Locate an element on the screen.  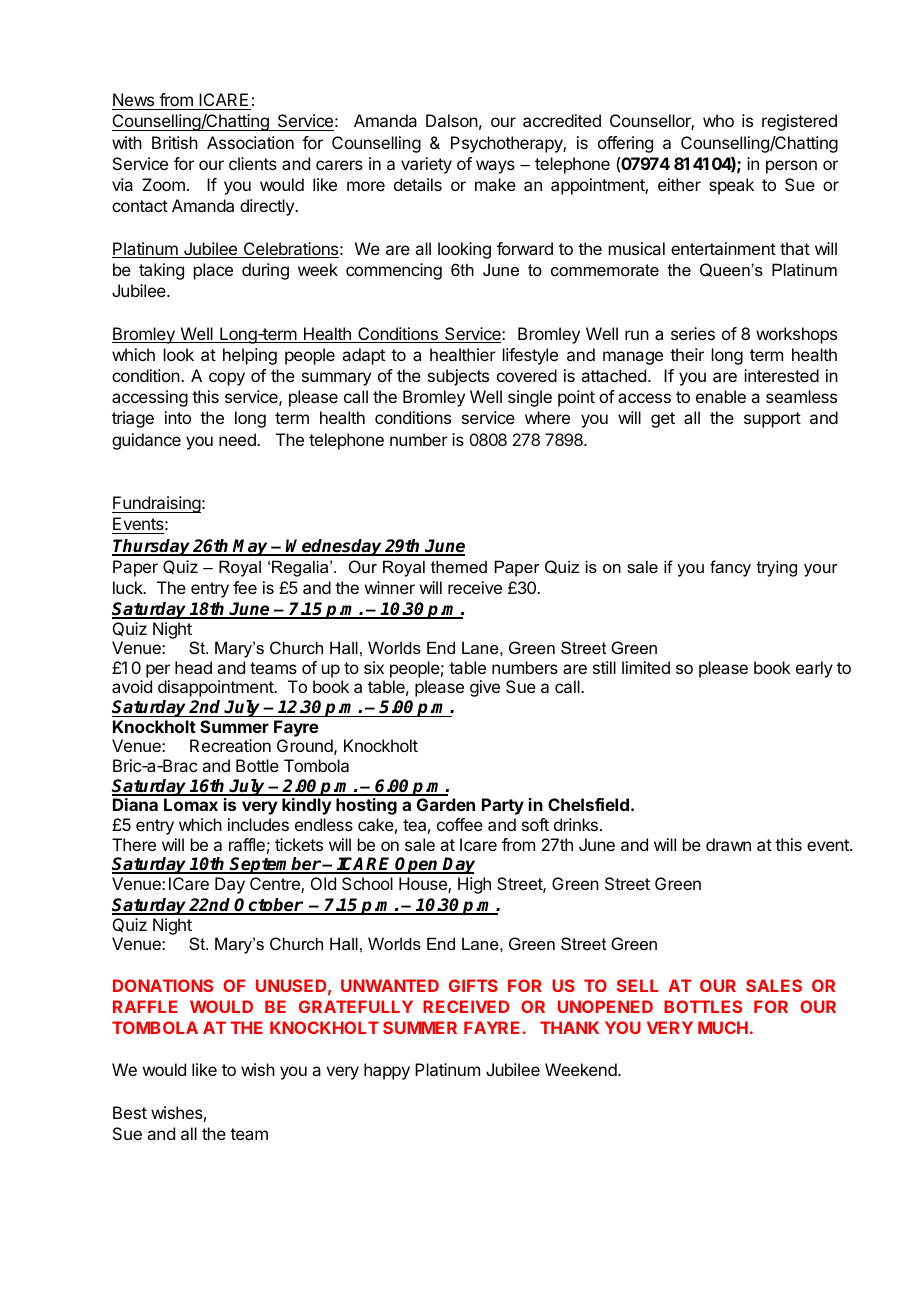
themed is located at coordinates (459, 566).
